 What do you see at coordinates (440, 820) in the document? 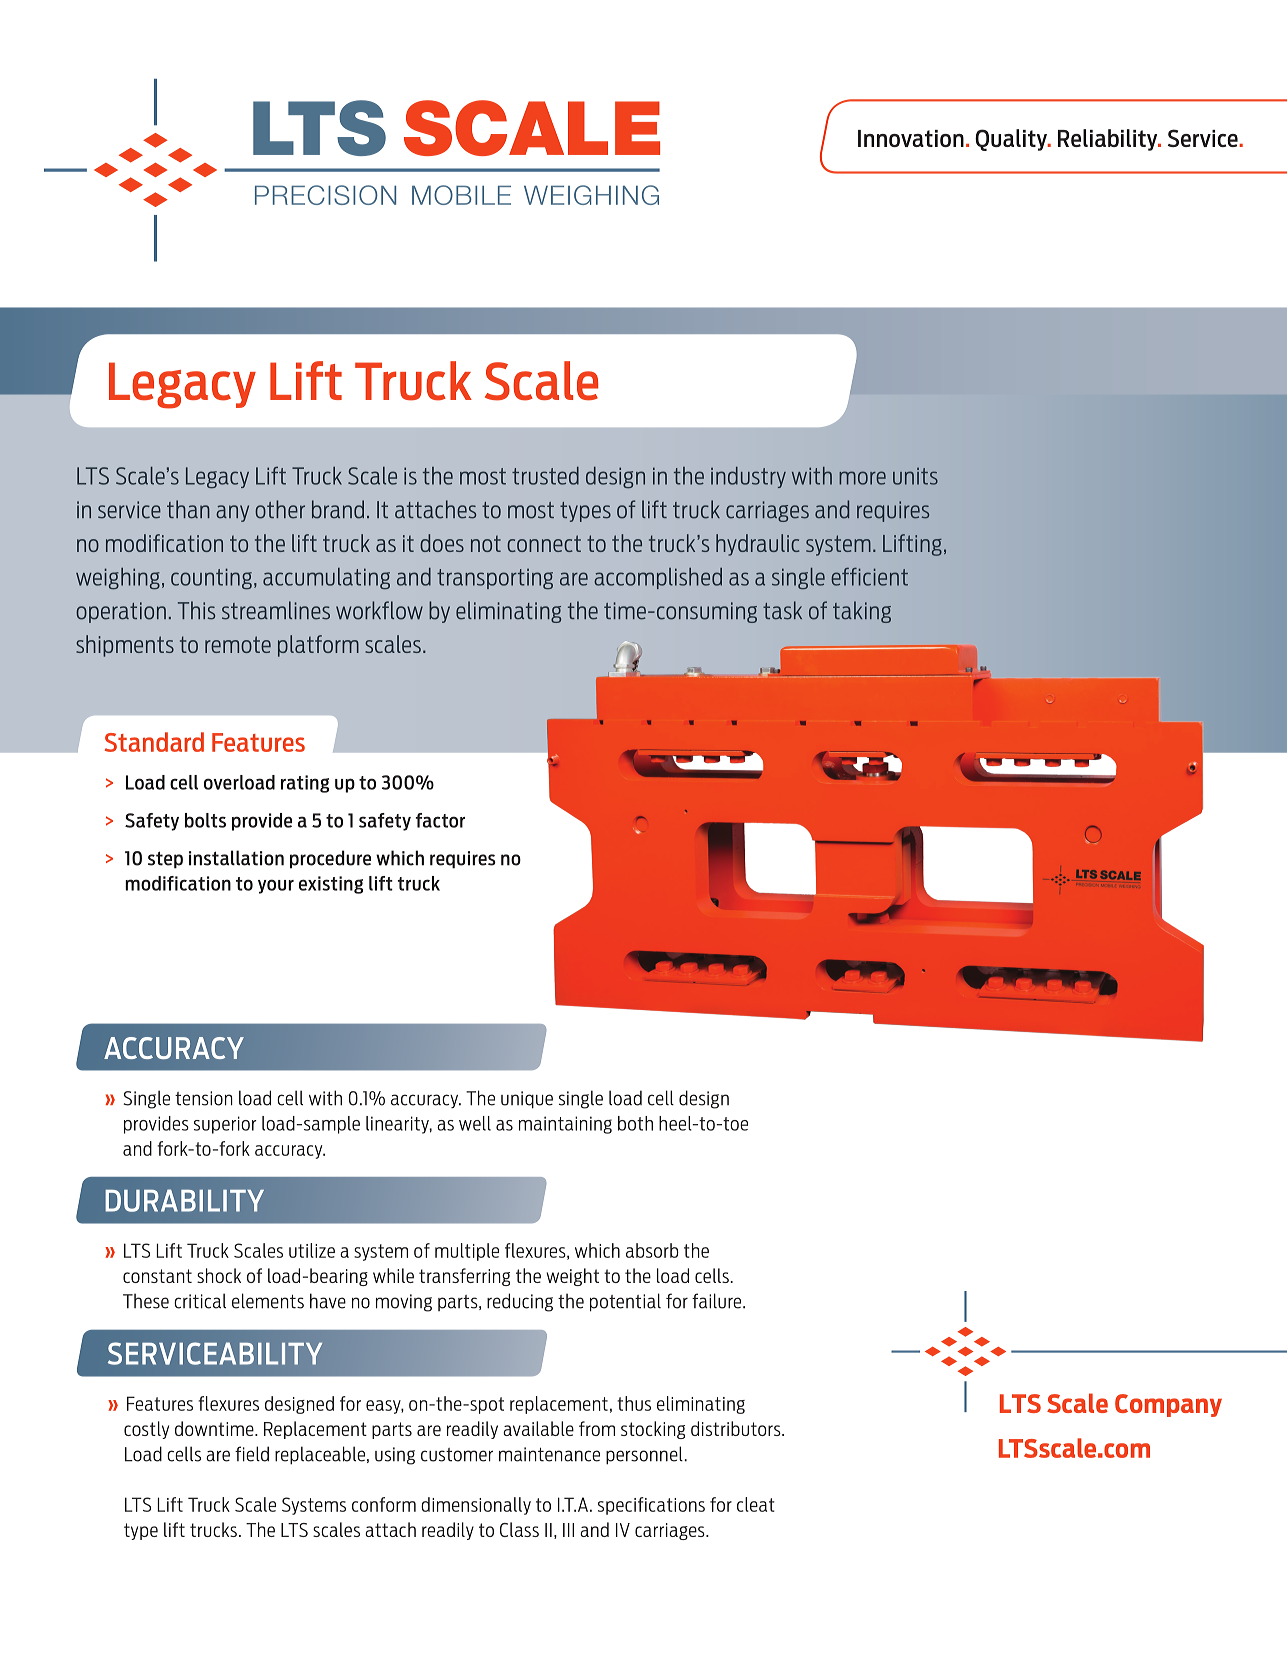
I see `factor` at bounding box center [440, 820].
